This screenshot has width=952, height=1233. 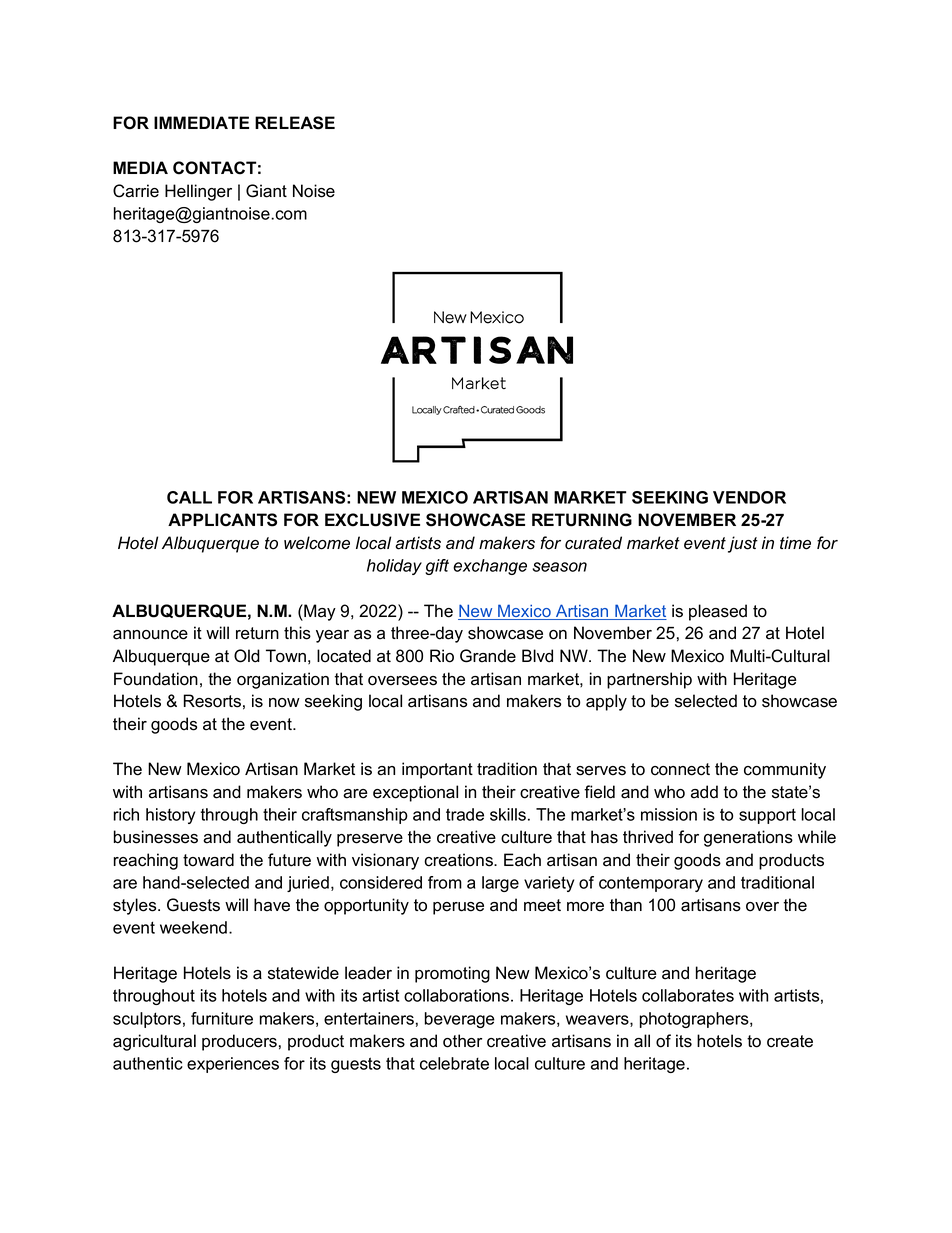 What do you see at coordinates (749, 497) in the screenshot?
I see `VENDOR` at bounding box center [749, 497].
